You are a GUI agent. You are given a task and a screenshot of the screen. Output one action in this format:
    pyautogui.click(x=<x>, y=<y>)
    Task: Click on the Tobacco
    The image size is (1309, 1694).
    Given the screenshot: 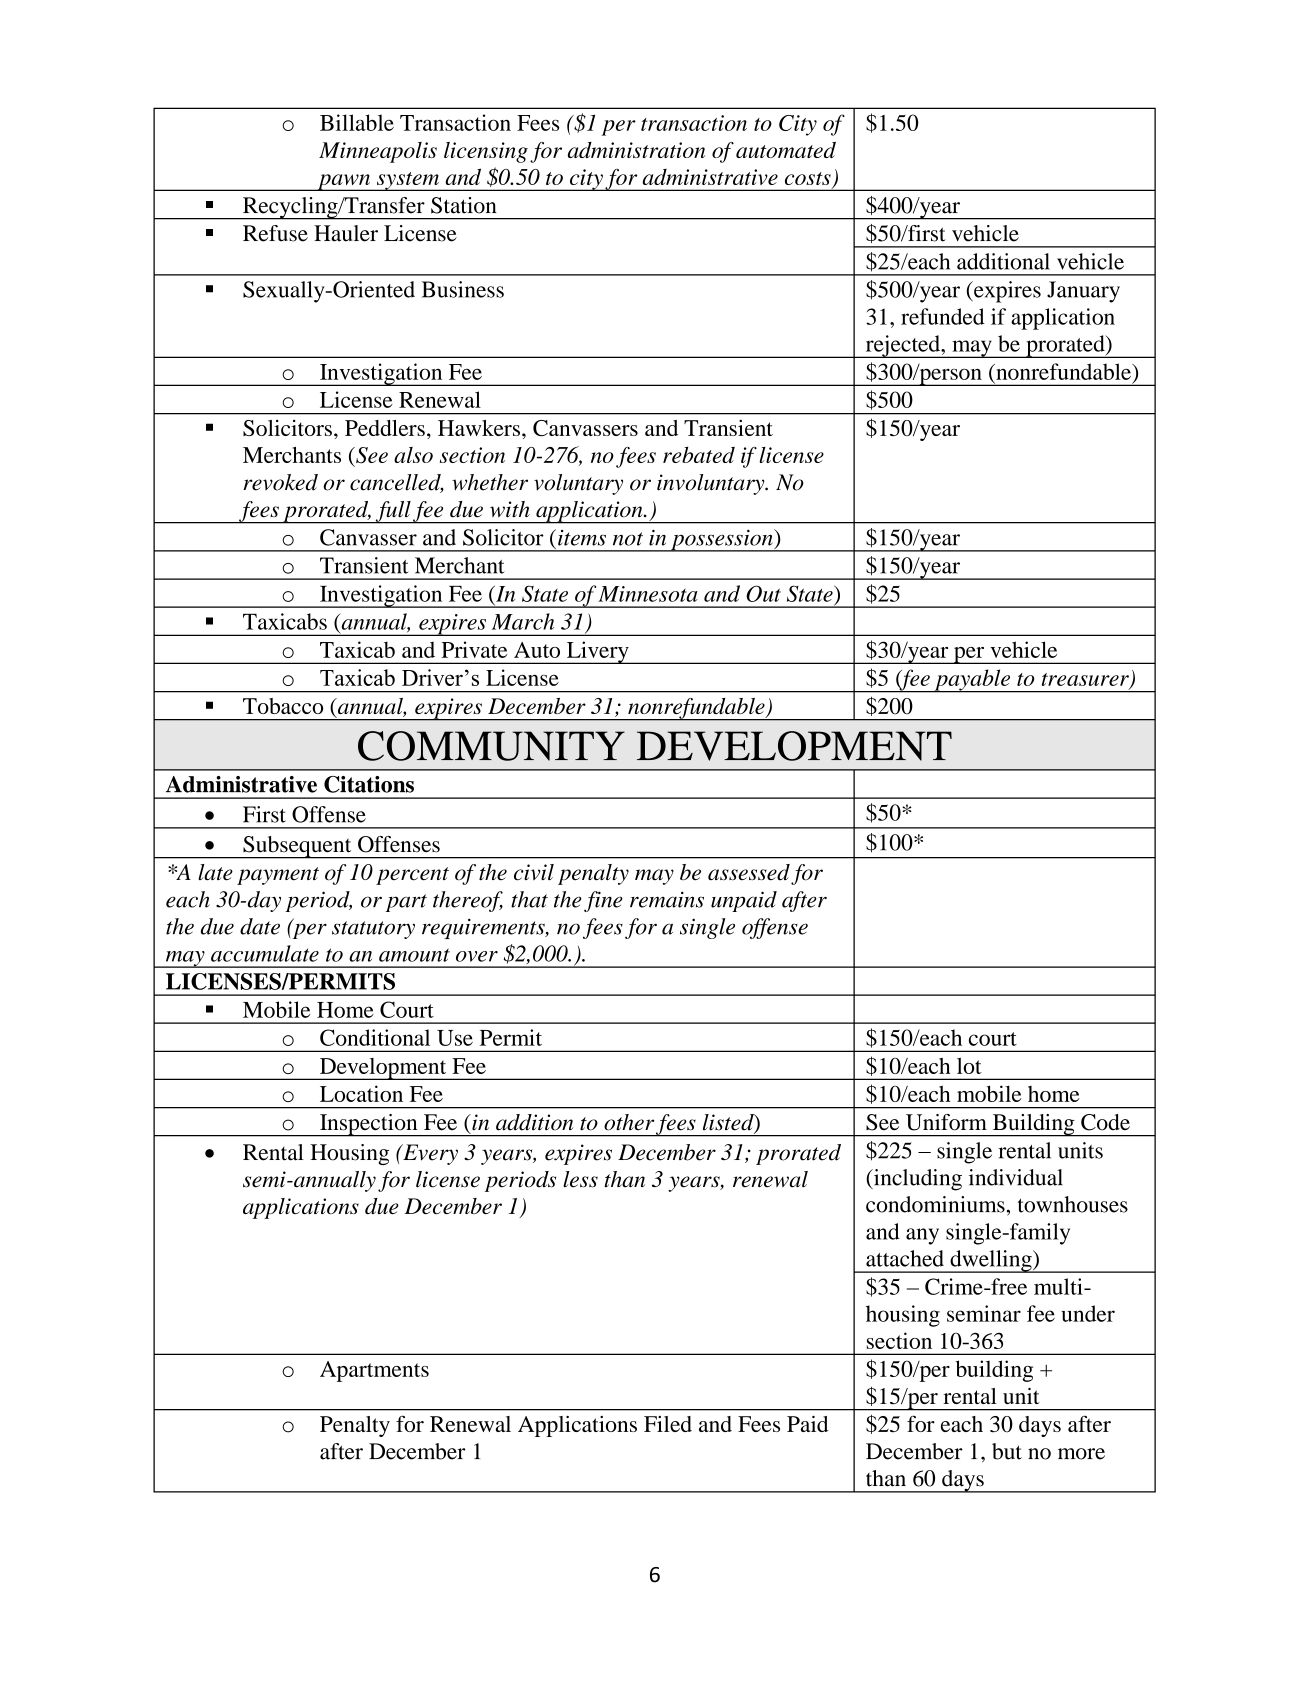 What is the action you would take?
    pyautogui.click(x=283, y=706)
